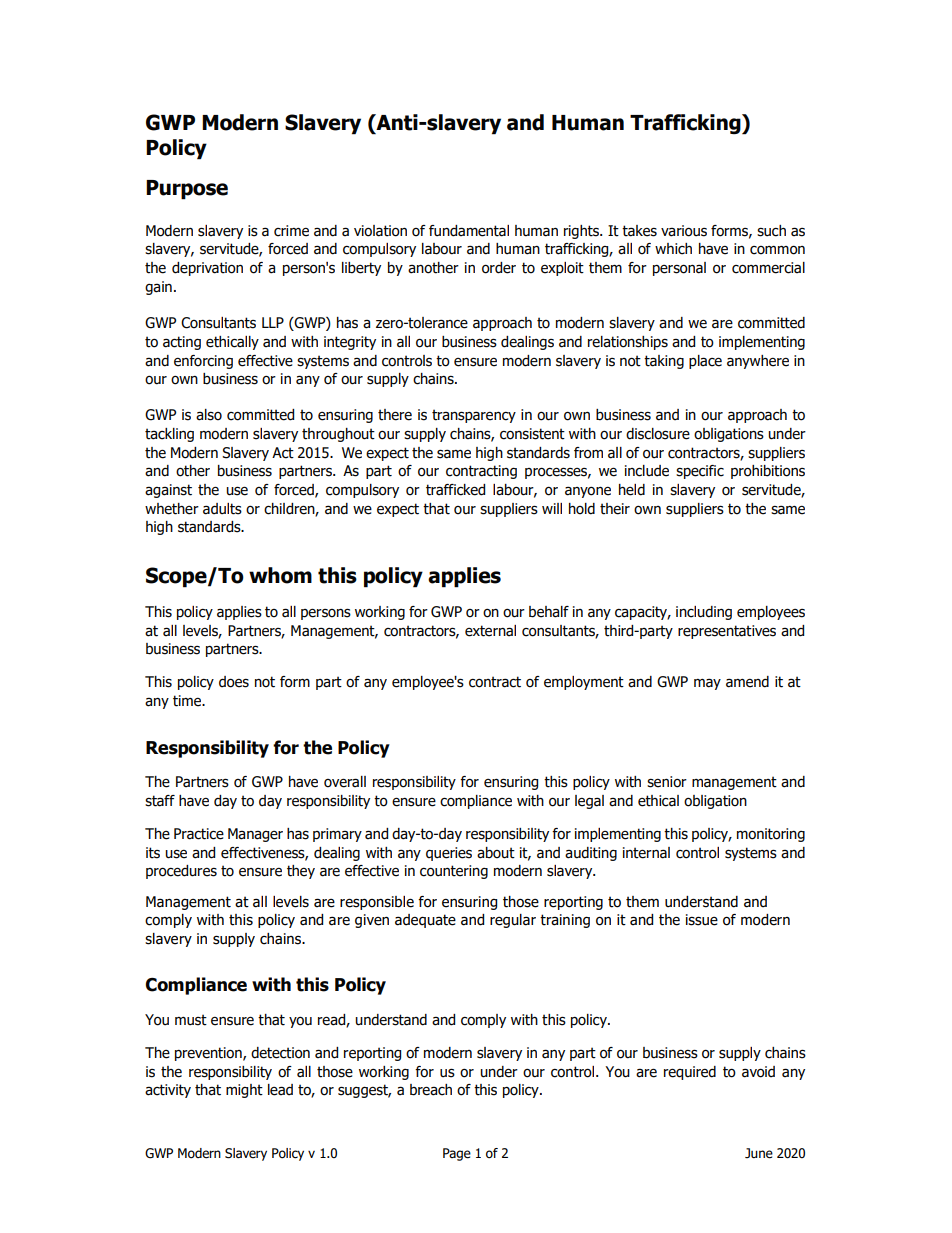 Image resolution: width=952 pixels, height=1233 pixels. Describe the element at coordinates (469, 231) in the screenshot. I see `fundamental` at that location.
